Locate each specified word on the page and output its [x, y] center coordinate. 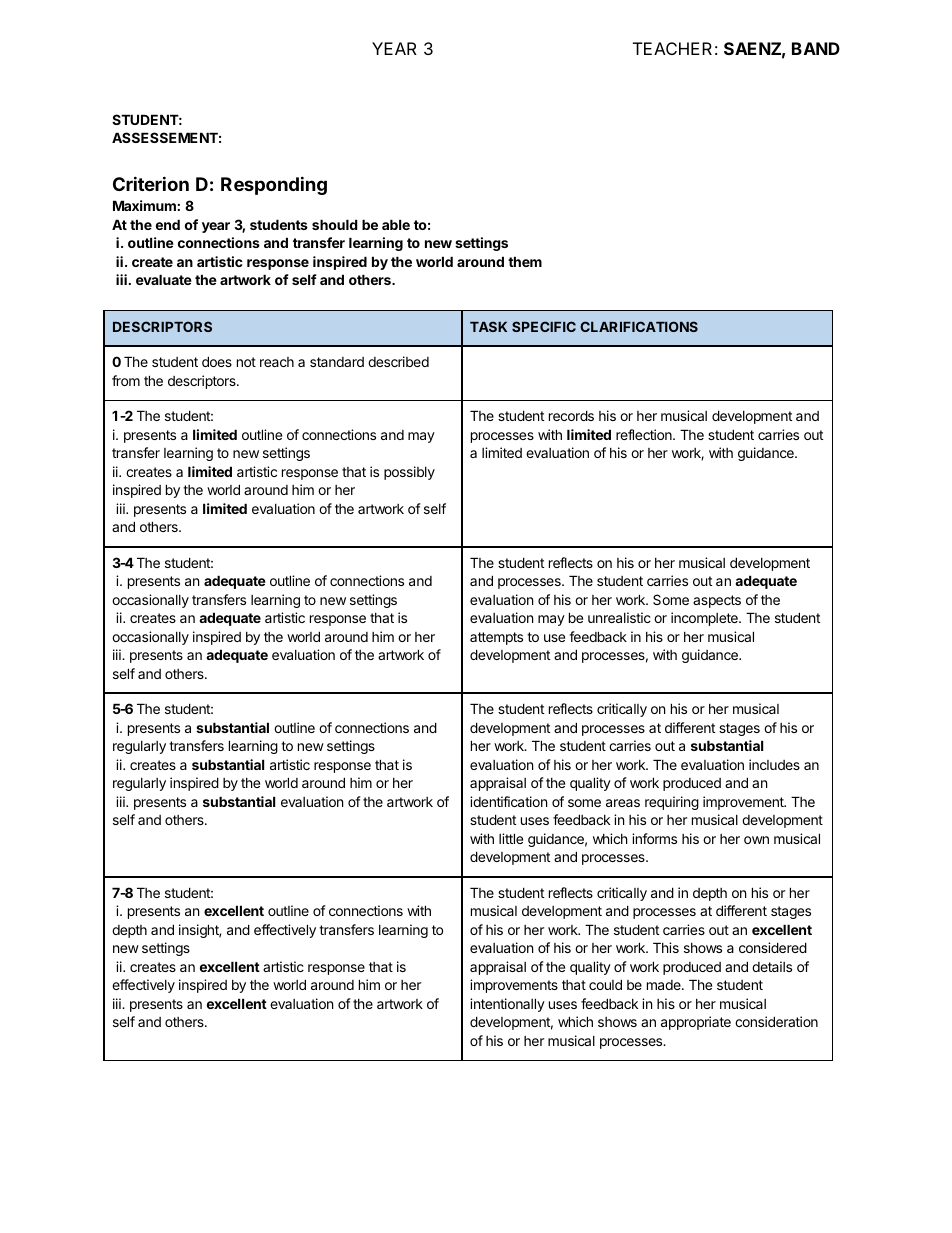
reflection [645, 434]
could [605, 984]
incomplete [705, 619]
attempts [496, 638]
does [217, 361]
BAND [816, 48]
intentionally [507, 1005]
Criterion [151, 183]
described [398, 361]
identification [508, 801]
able [396, 224]
